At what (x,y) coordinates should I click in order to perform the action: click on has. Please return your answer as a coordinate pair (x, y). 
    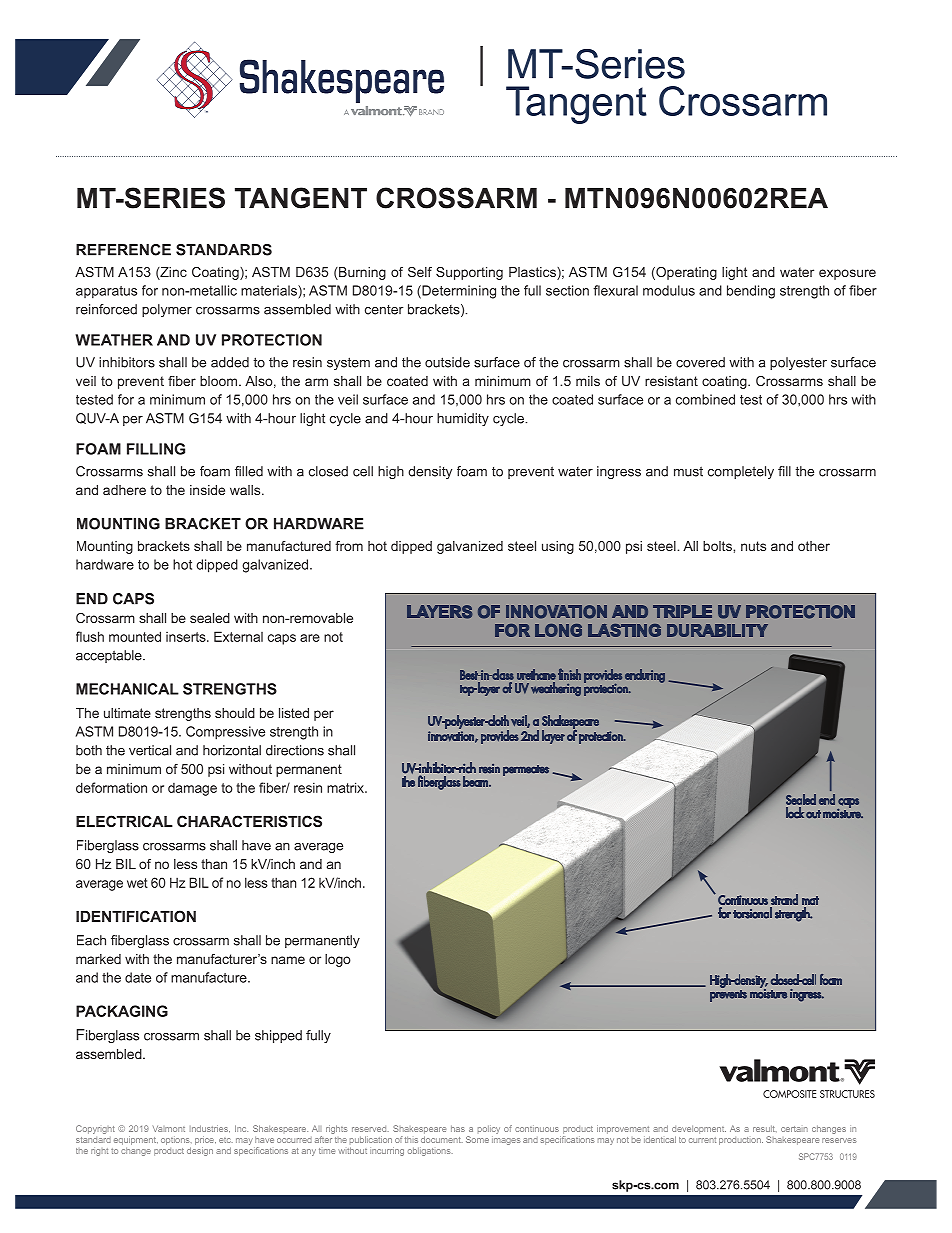
    Looking at the image, I should click on (458, 1128).
